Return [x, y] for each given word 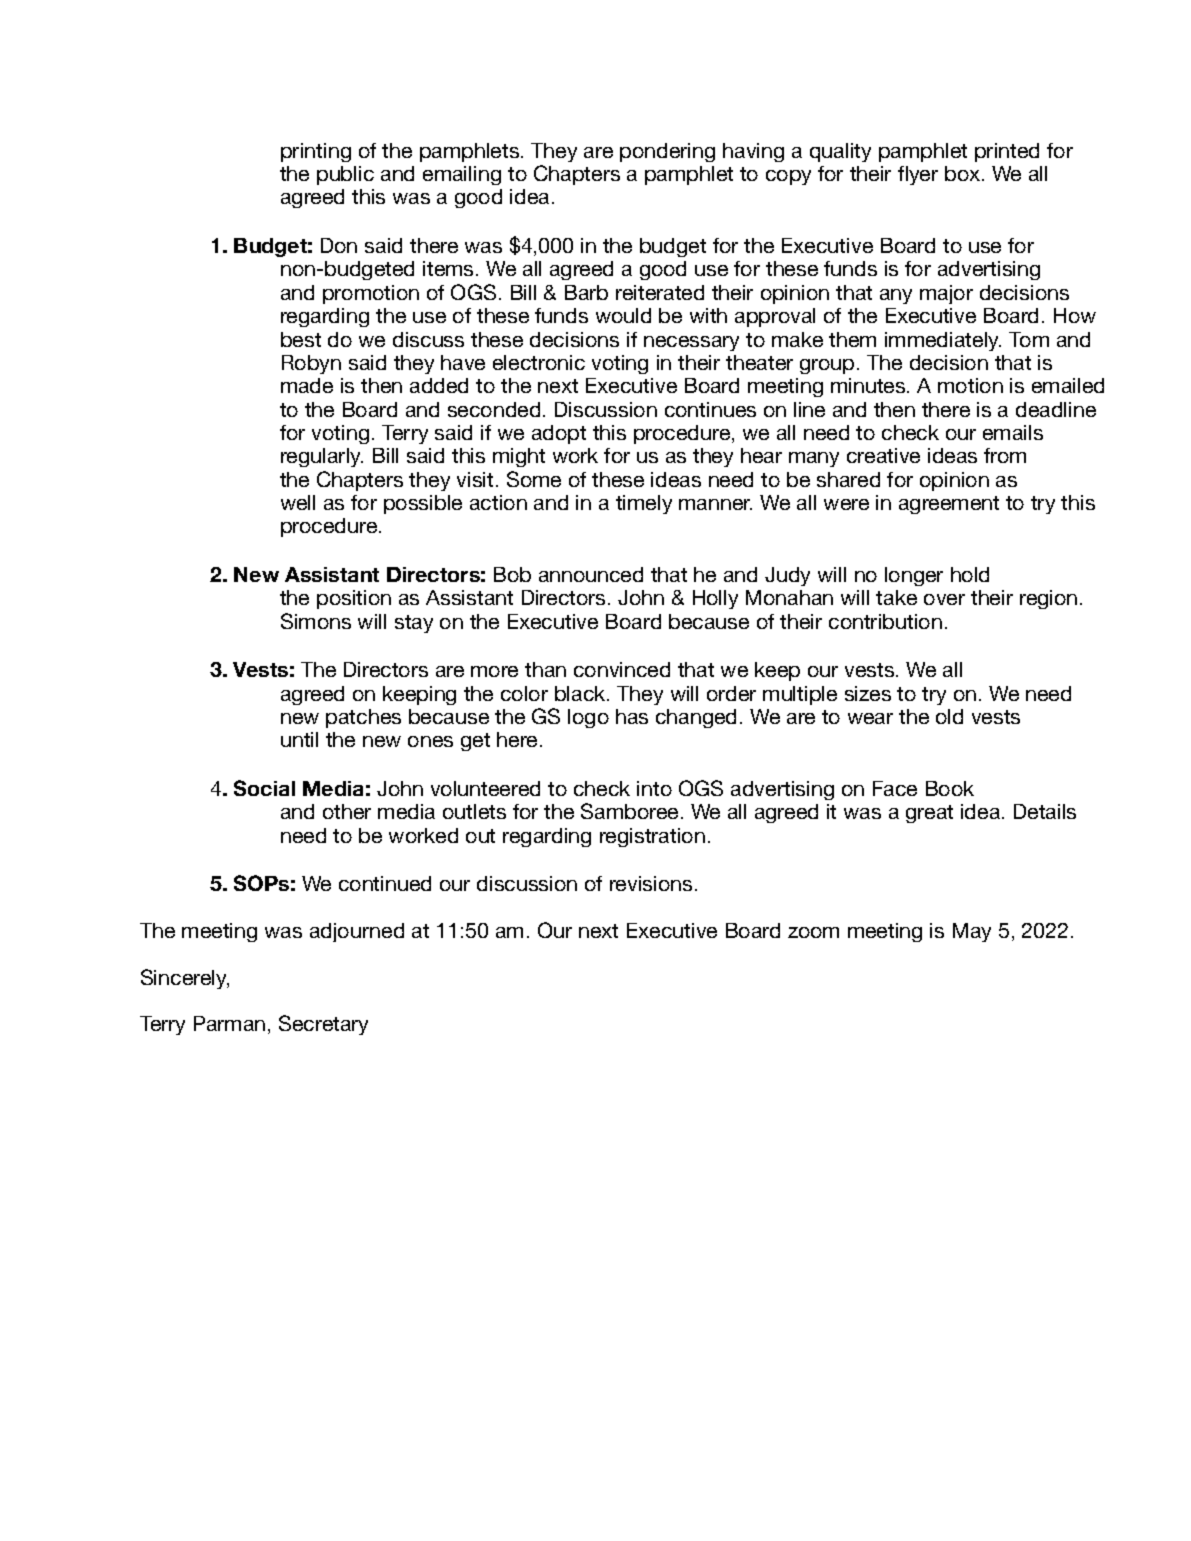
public [345, 175]
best [301, 339]
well [298, 502]
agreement [949, 505]
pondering [667, 152]
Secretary [323, 1025]
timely [644, 504]
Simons [316, 621]
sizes [868, 693]
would [623, 315]
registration [652, 837]
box [964, 173]
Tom [1029, 339]
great [929, 814]
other [347, 811]
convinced [622, 669]
